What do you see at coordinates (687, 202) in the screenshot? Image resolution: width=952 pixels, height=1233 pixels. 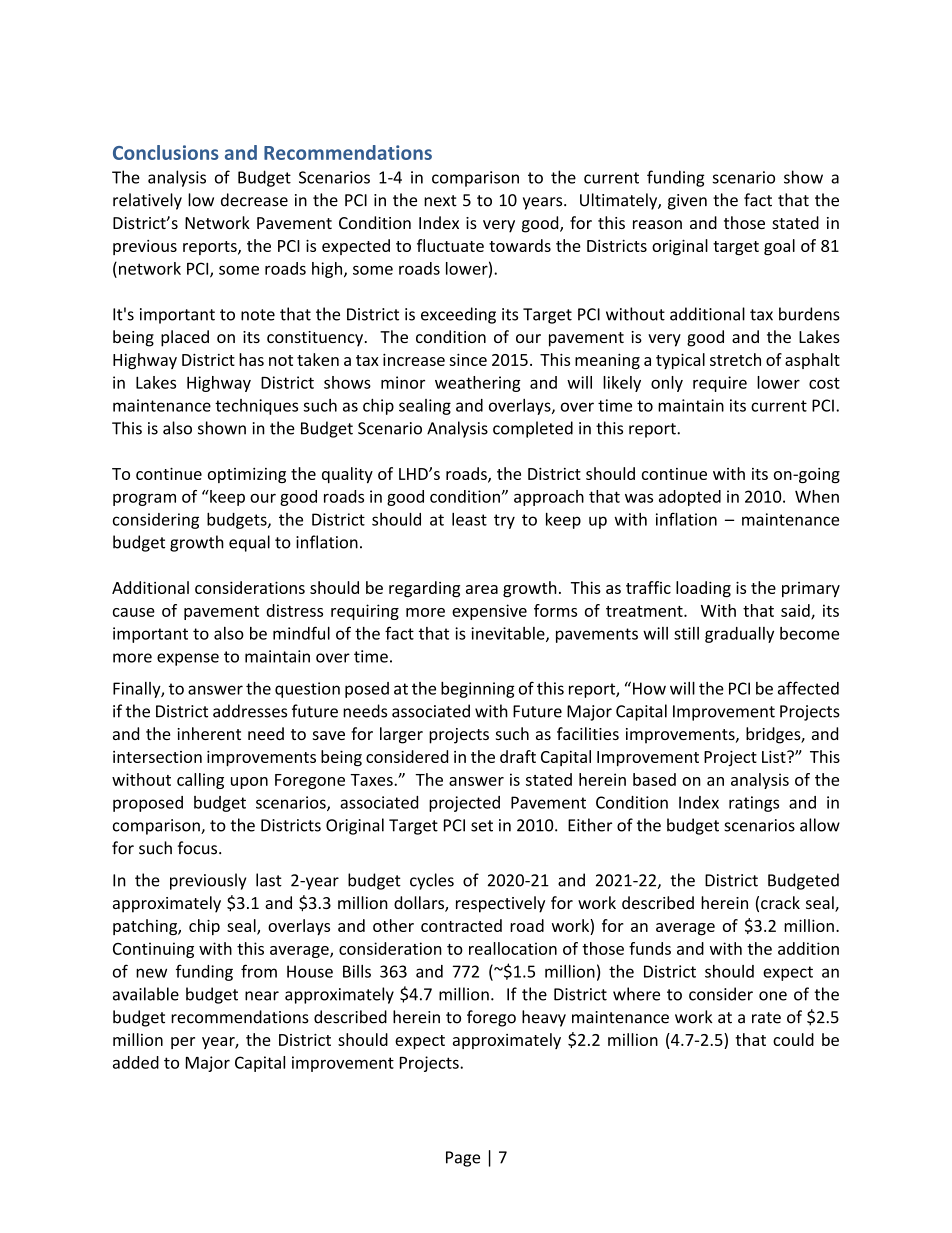 I see `given` at bounding box center [687, 202].
